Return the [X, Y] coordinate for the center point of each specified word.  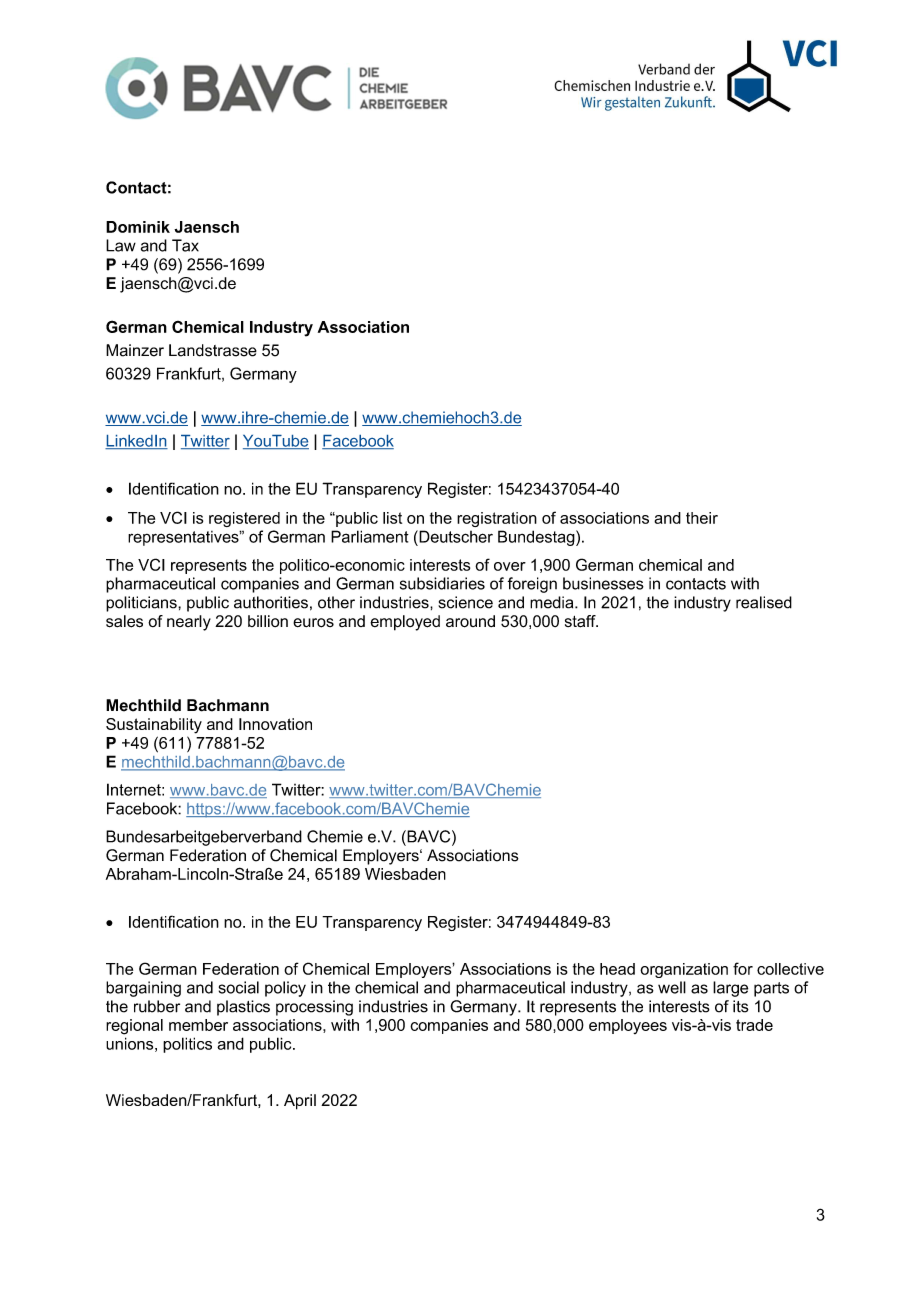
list [392, 518]
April [300, 1102]
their [702, 518]
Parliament [370, 536]
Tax [185, 245]
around [470, 621]
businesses [603, 583]
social [239, 987]
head [617, 969]
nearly [189, 623]
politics [187, 1045]
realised [764, 602]
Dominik [138, 227]
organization [684, 970]
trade [754, 1025]
